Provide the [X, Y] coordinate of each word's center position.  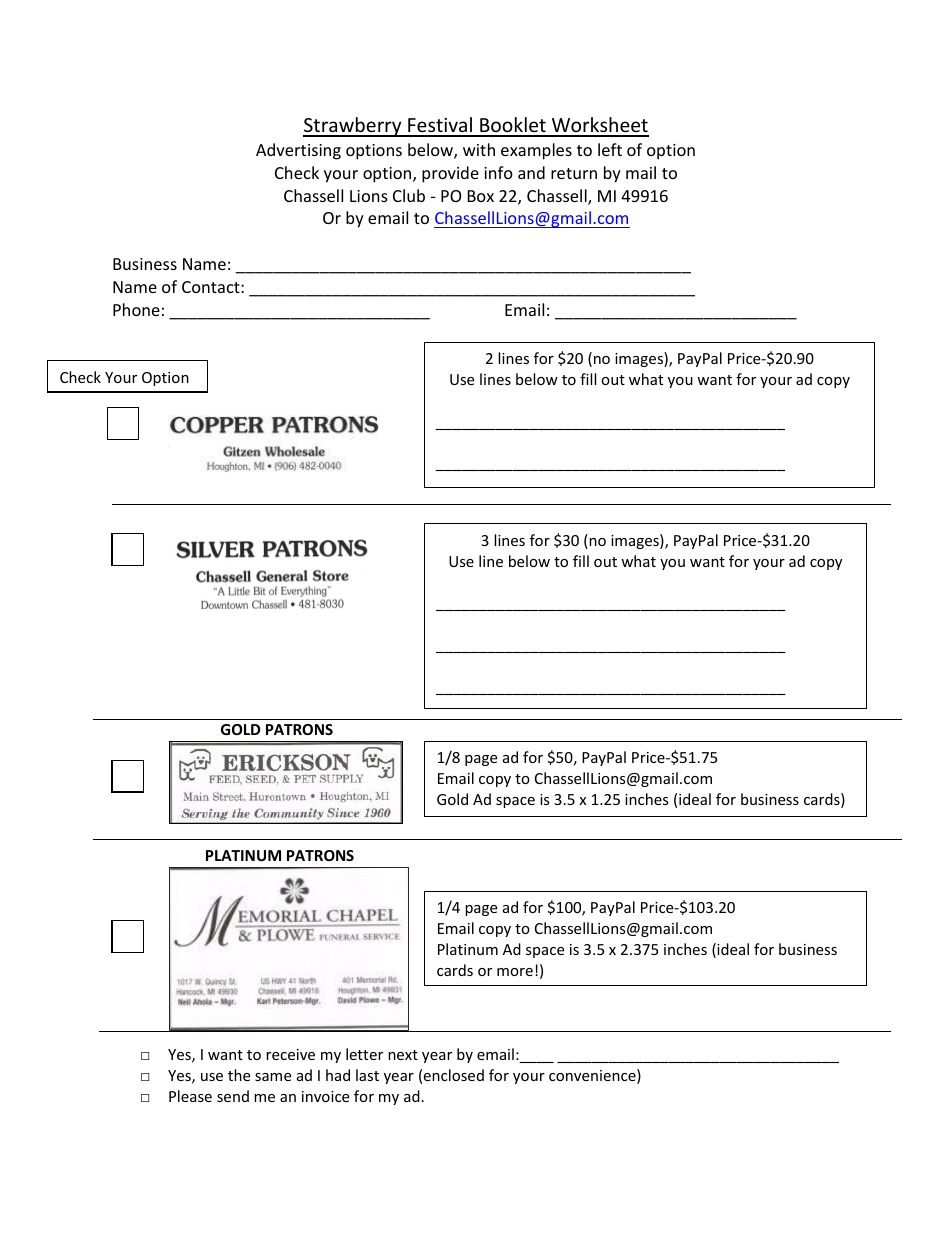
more [515, 972]
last [367, 1075]
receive [290, 1054]
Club [409, 195]
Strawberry [353, 127]
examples [536, 151]
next [403, 1055]
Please [190, 1096]
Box [481, 196]
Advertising [298, 151]
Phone [136, 309]
